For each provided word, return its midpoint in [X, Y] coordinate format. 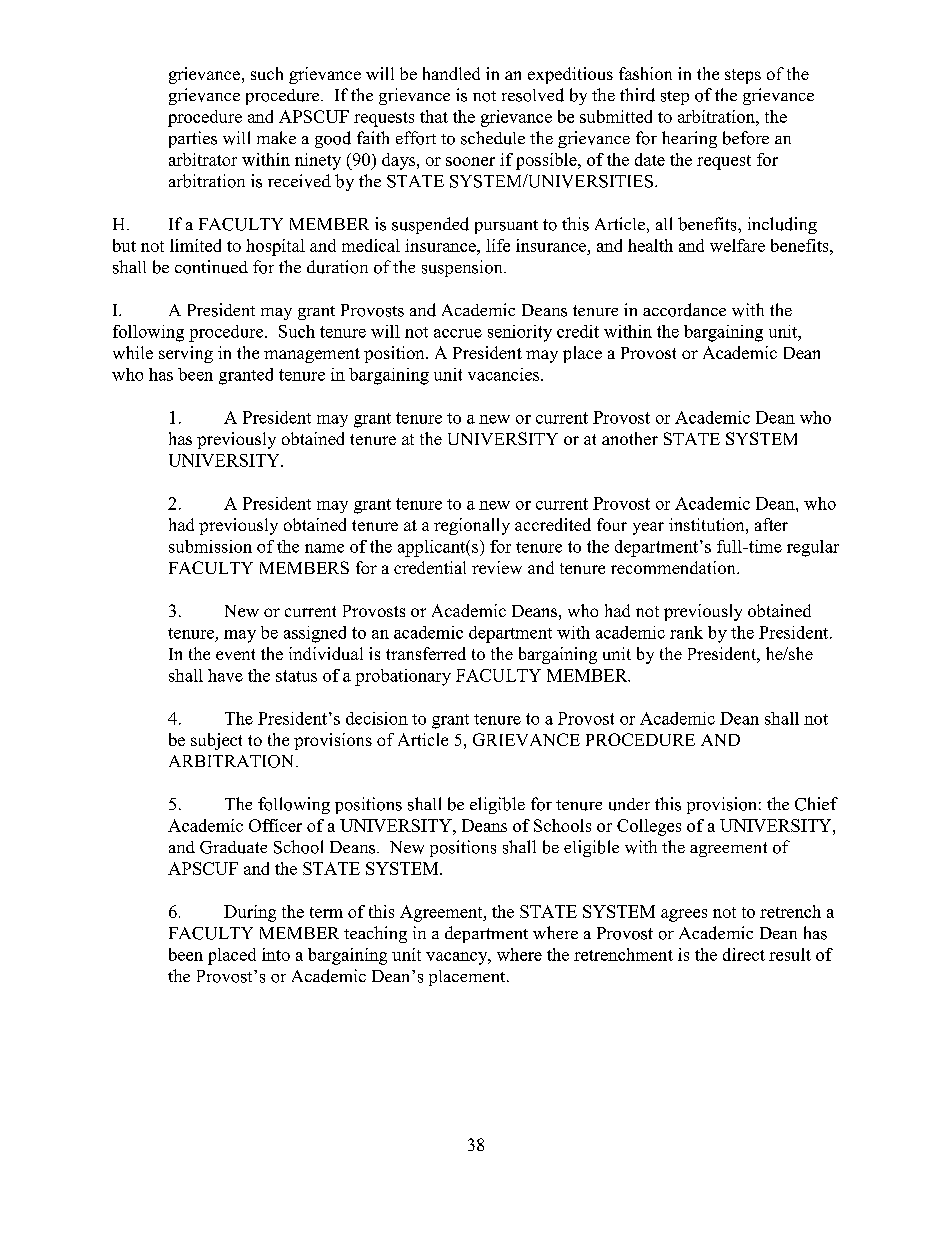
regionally [472, 526]
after [771, 524]
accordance [684, 310]
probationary [403, 677]
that [434, 116]
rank [686, 632]
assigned [315, 634]
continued [211, 267]
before [746, 138]
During [250, 913]
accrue [458, 333]
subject [216, 741]
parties [193, 139]
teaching [375, 934]
